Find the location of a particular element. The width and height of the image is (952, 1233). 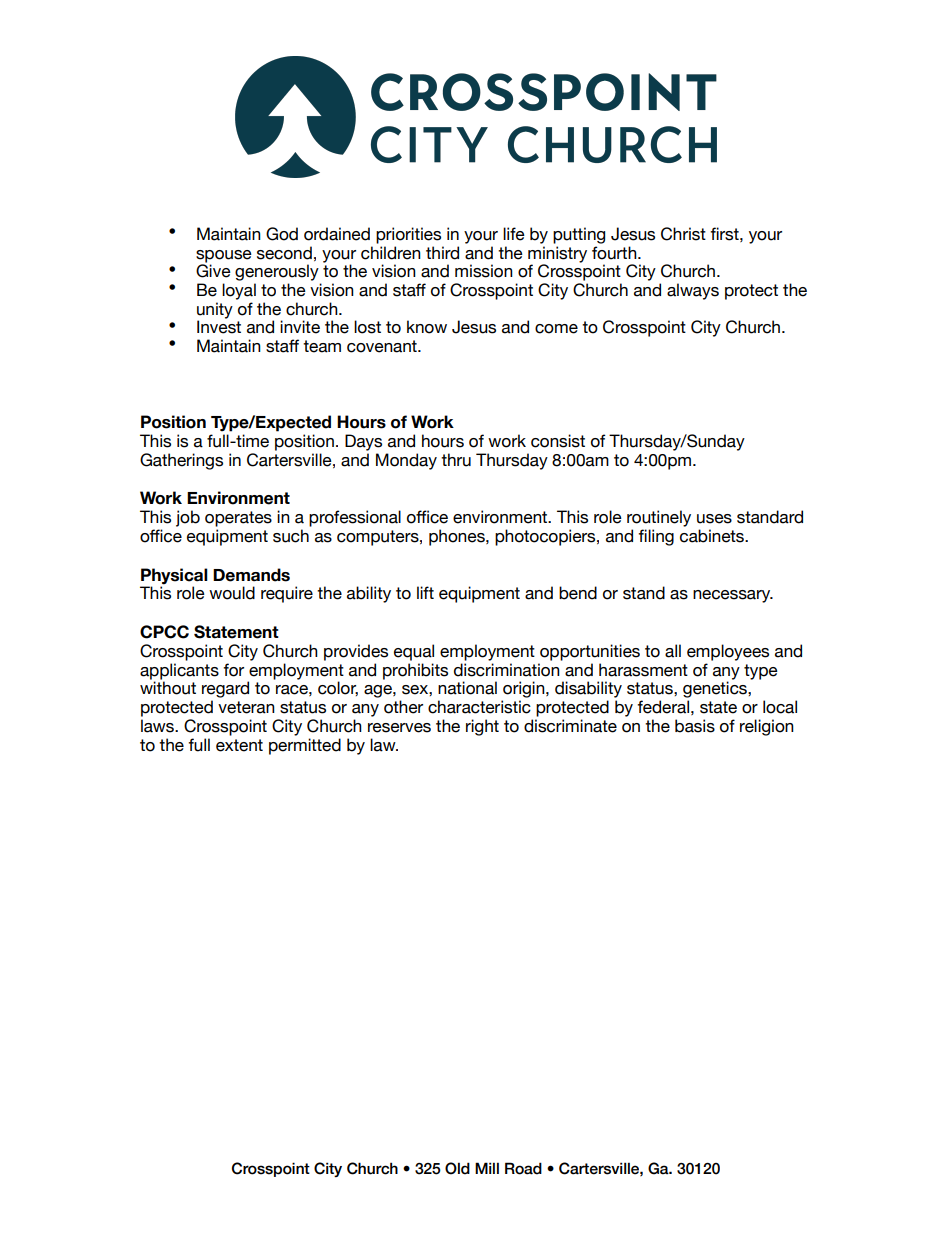

right is located at coordinates (482, 727).
